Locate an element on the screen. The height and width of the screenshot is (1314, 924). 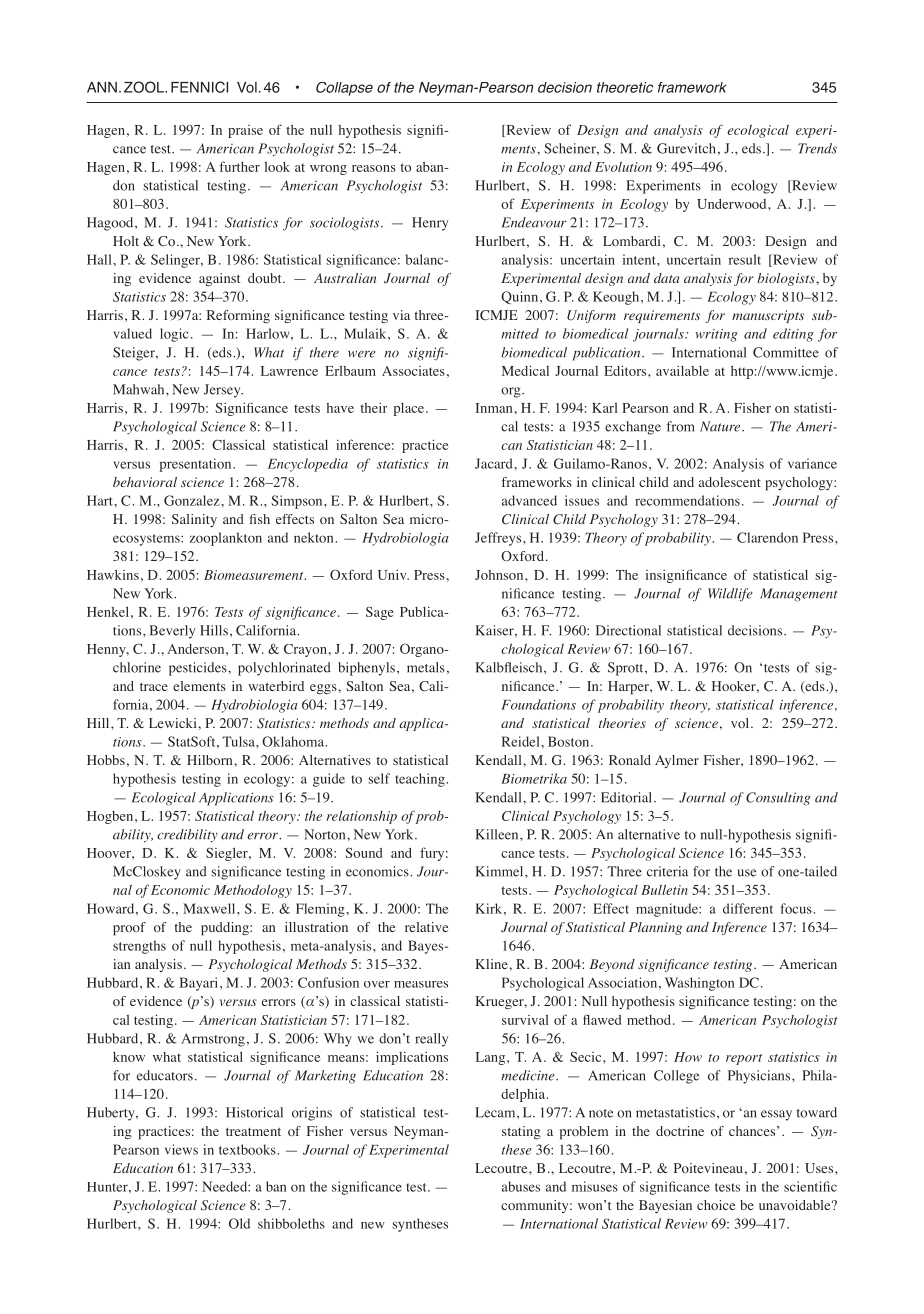
adolescent is located at coordinates (730, 482).
